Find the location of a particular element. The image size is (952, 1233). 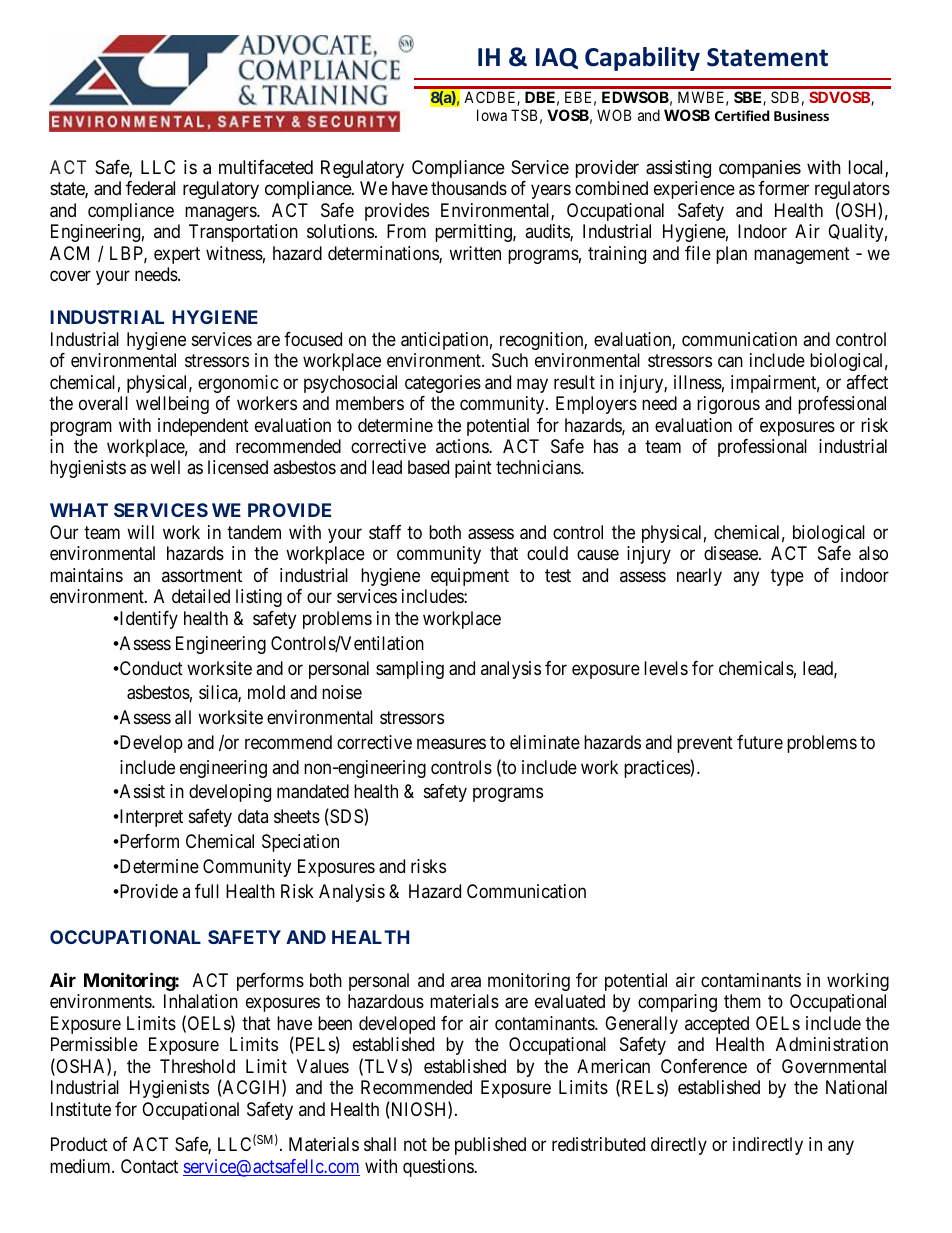

actions is located at coordinates (463, 446).
